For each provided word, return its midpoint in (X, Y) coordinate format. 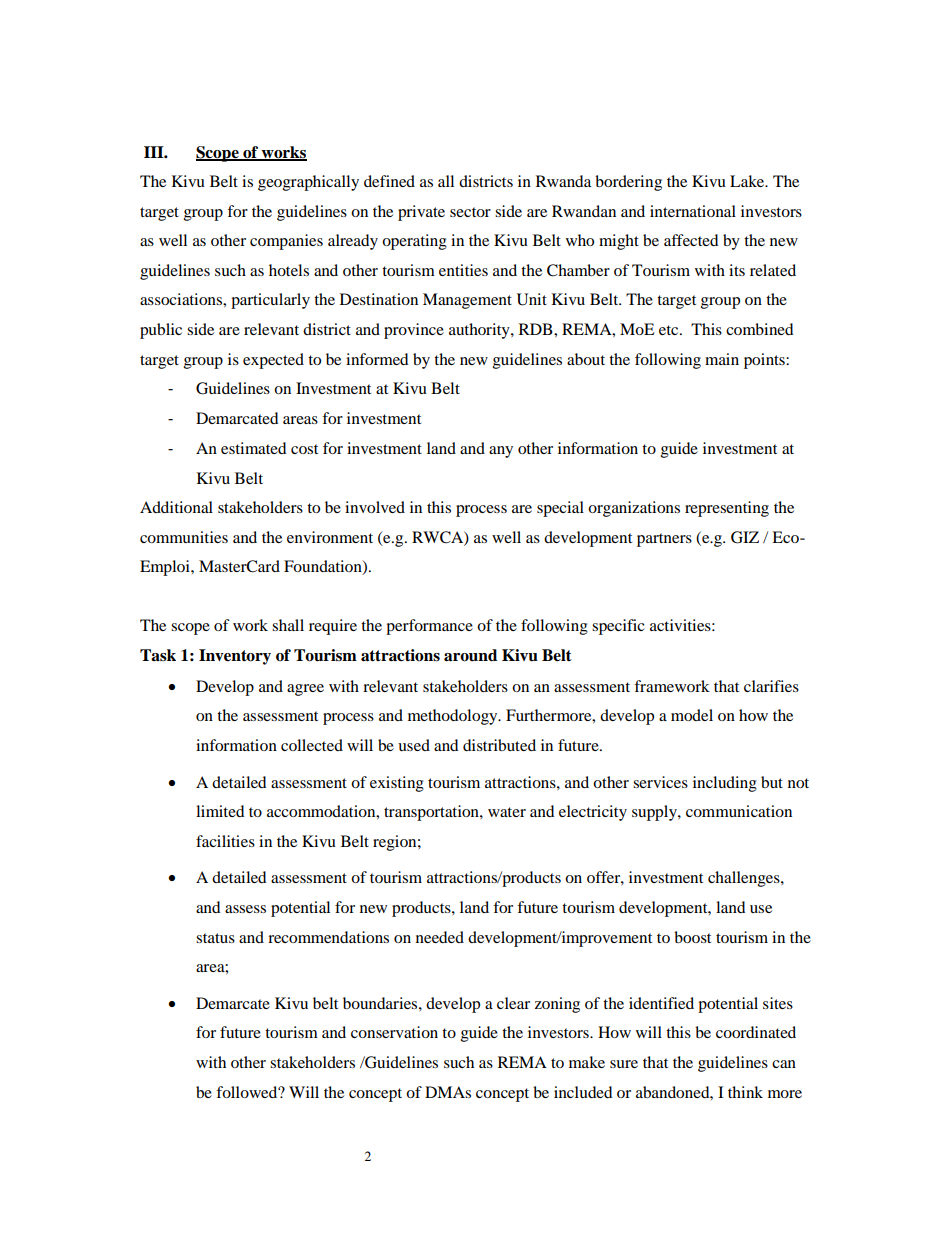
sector (470, 212)
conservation (394, 1032)
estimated (254, 448)
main (722, 359)
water (507, 812)
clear (513, 1003)
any (501, 452)
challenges (745, 879)
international (693, 211)
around (470, 655)
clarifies (771, 686)
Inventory (235, 657)
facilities (225, 841)
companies (286, 242)
